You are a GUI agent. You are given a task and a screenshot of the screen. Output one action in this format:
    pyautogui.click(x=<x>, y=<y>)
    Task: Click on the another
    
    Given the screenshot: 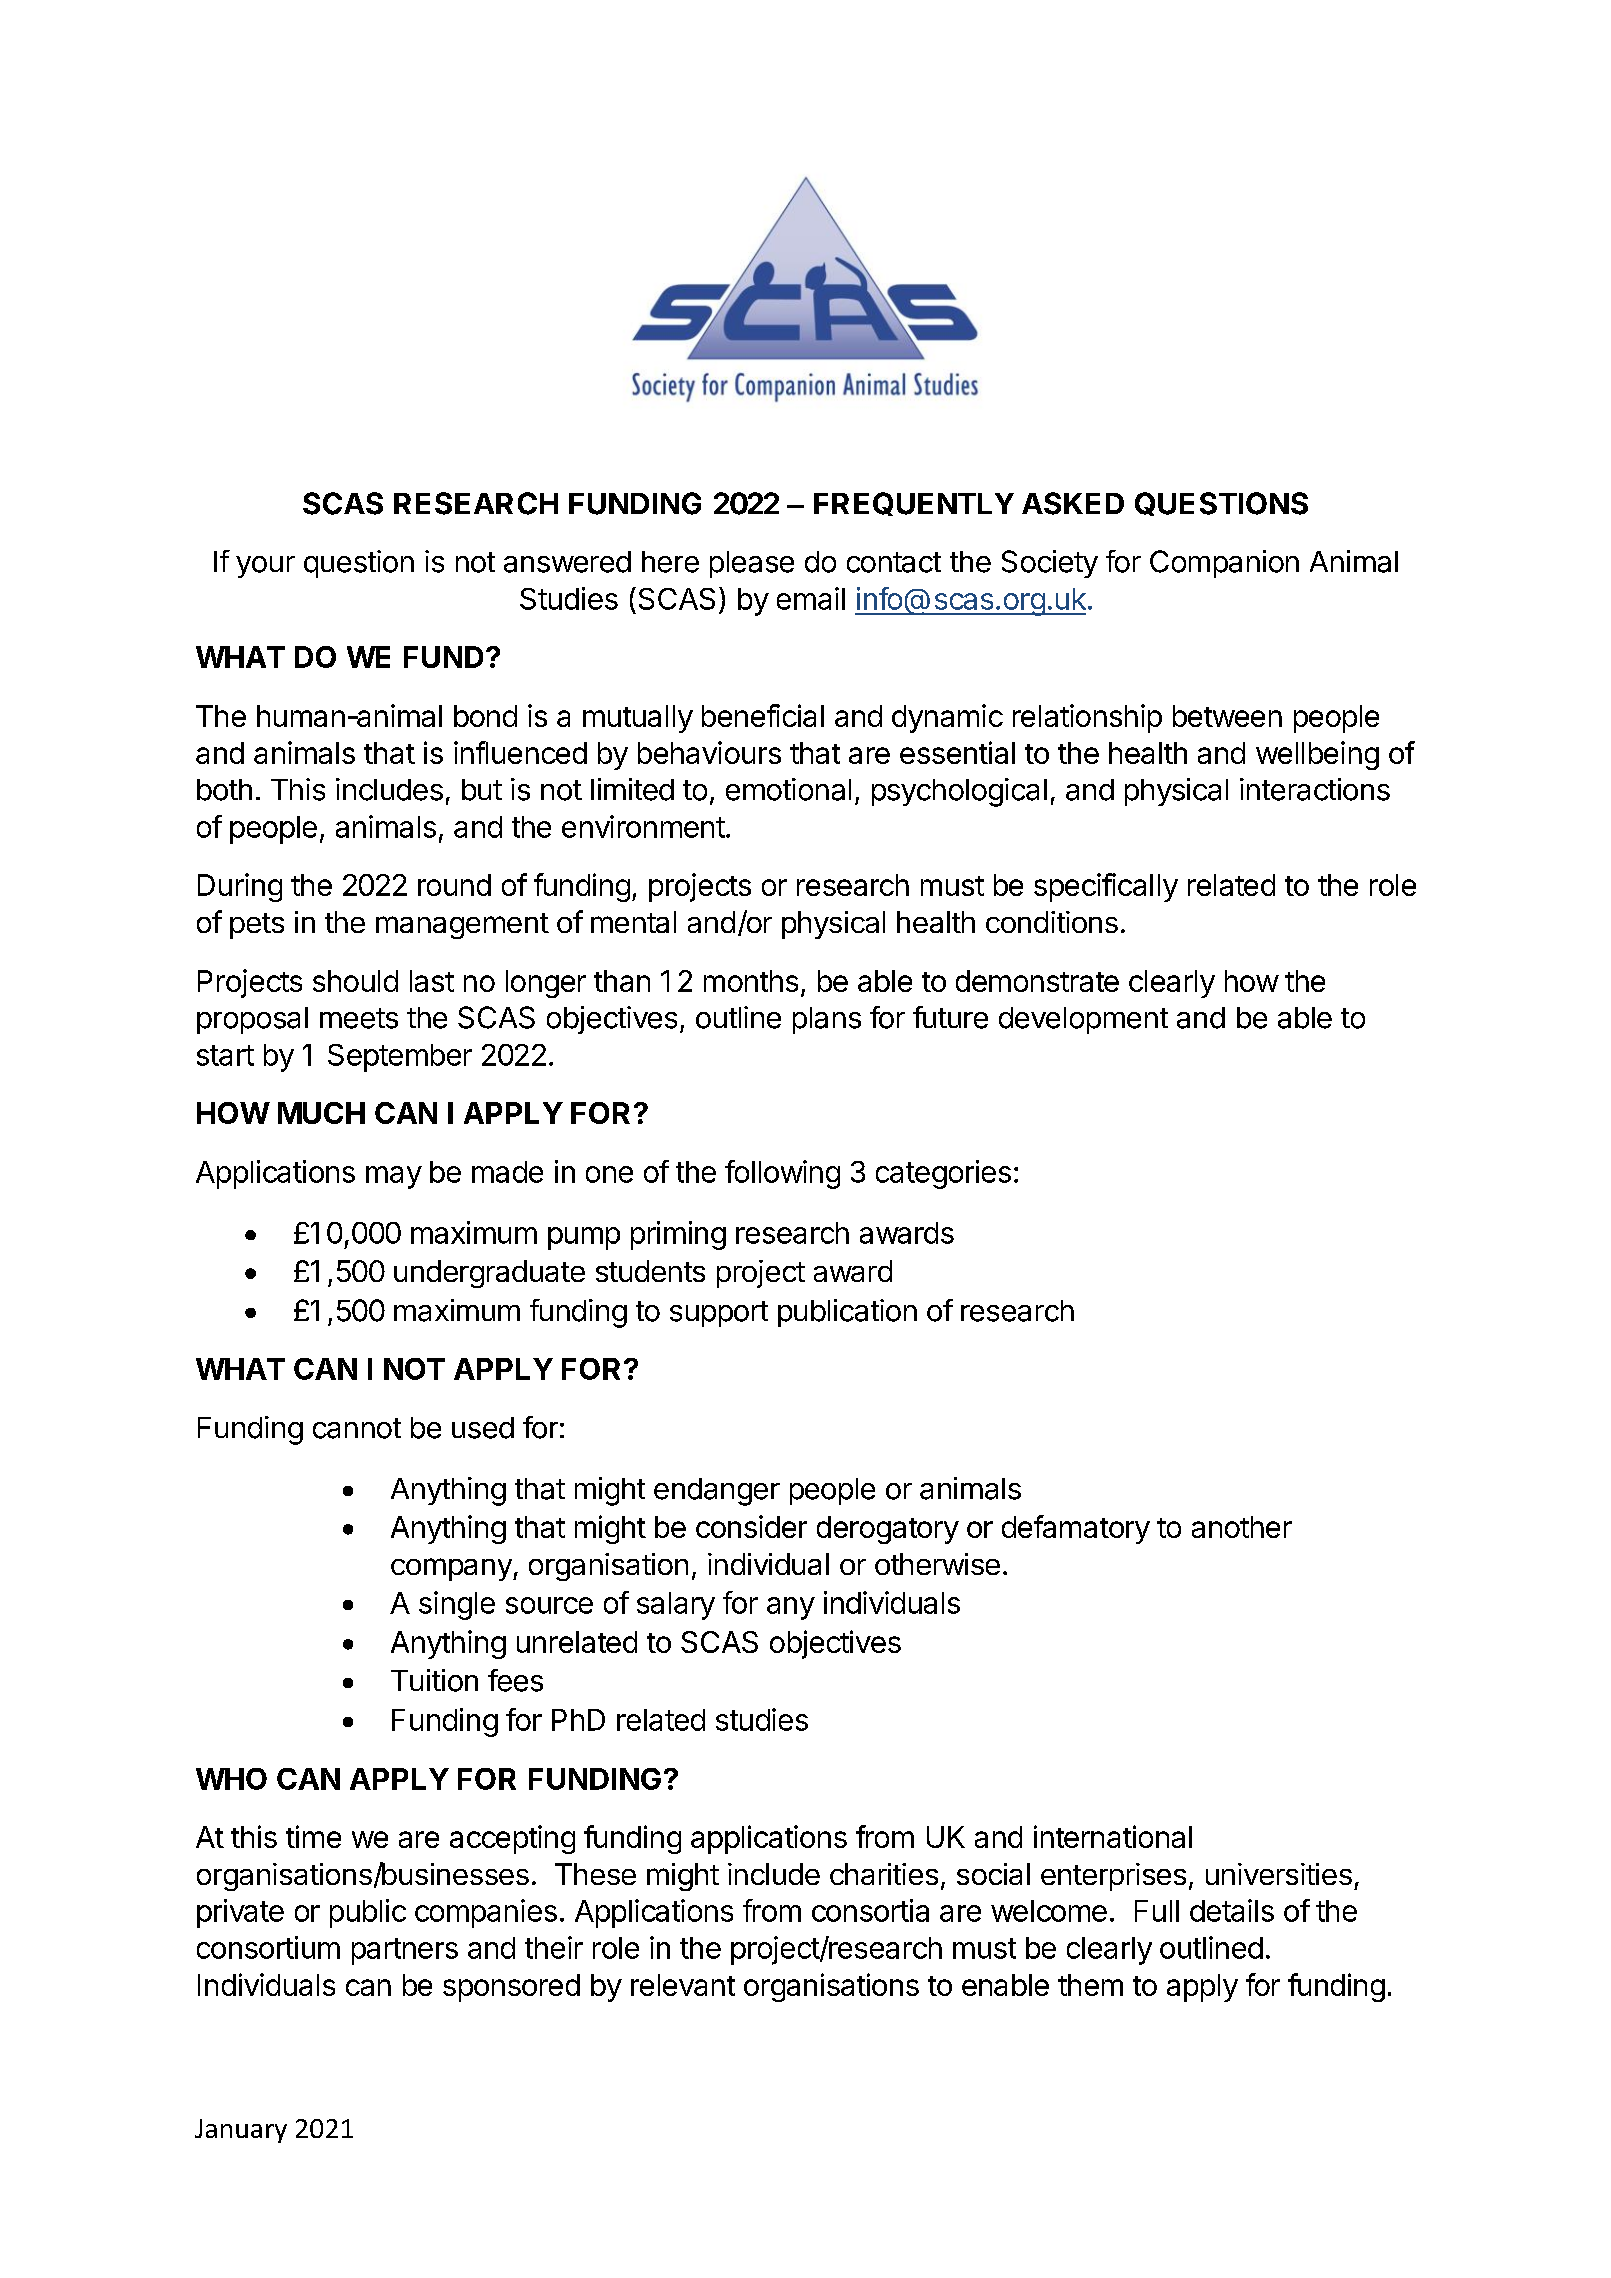 What is the action you would take?
    pyautogui.click(x=1242, y=1527)
